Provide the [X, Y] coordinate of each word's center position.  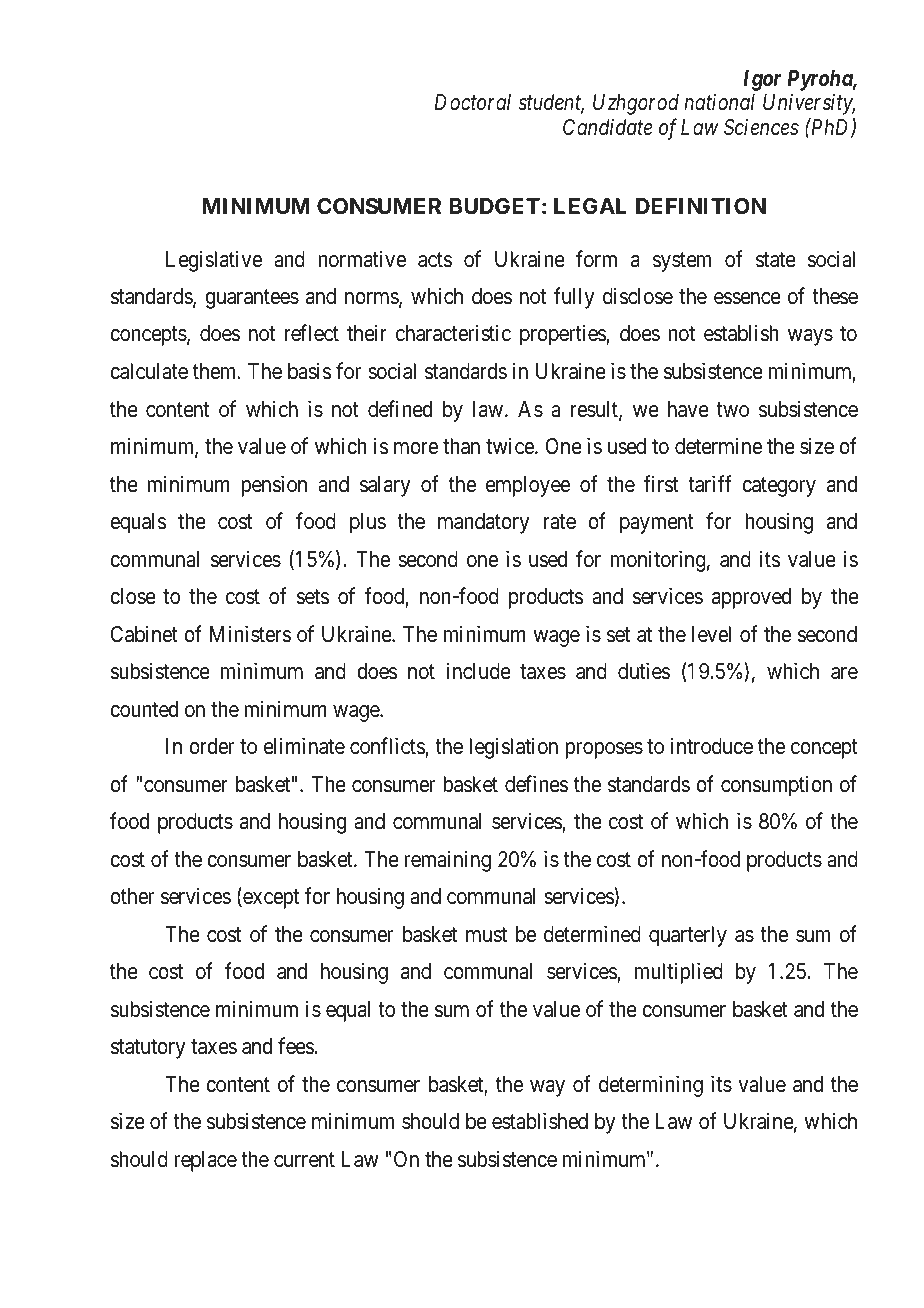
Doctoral [473, 102]
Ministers [250, 634]
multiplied [679, 973]
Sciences [761, 127]
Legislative [214, 261]
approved [751, 598]
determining [651, 1086]
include [479, 671]
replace [205, 1161]
